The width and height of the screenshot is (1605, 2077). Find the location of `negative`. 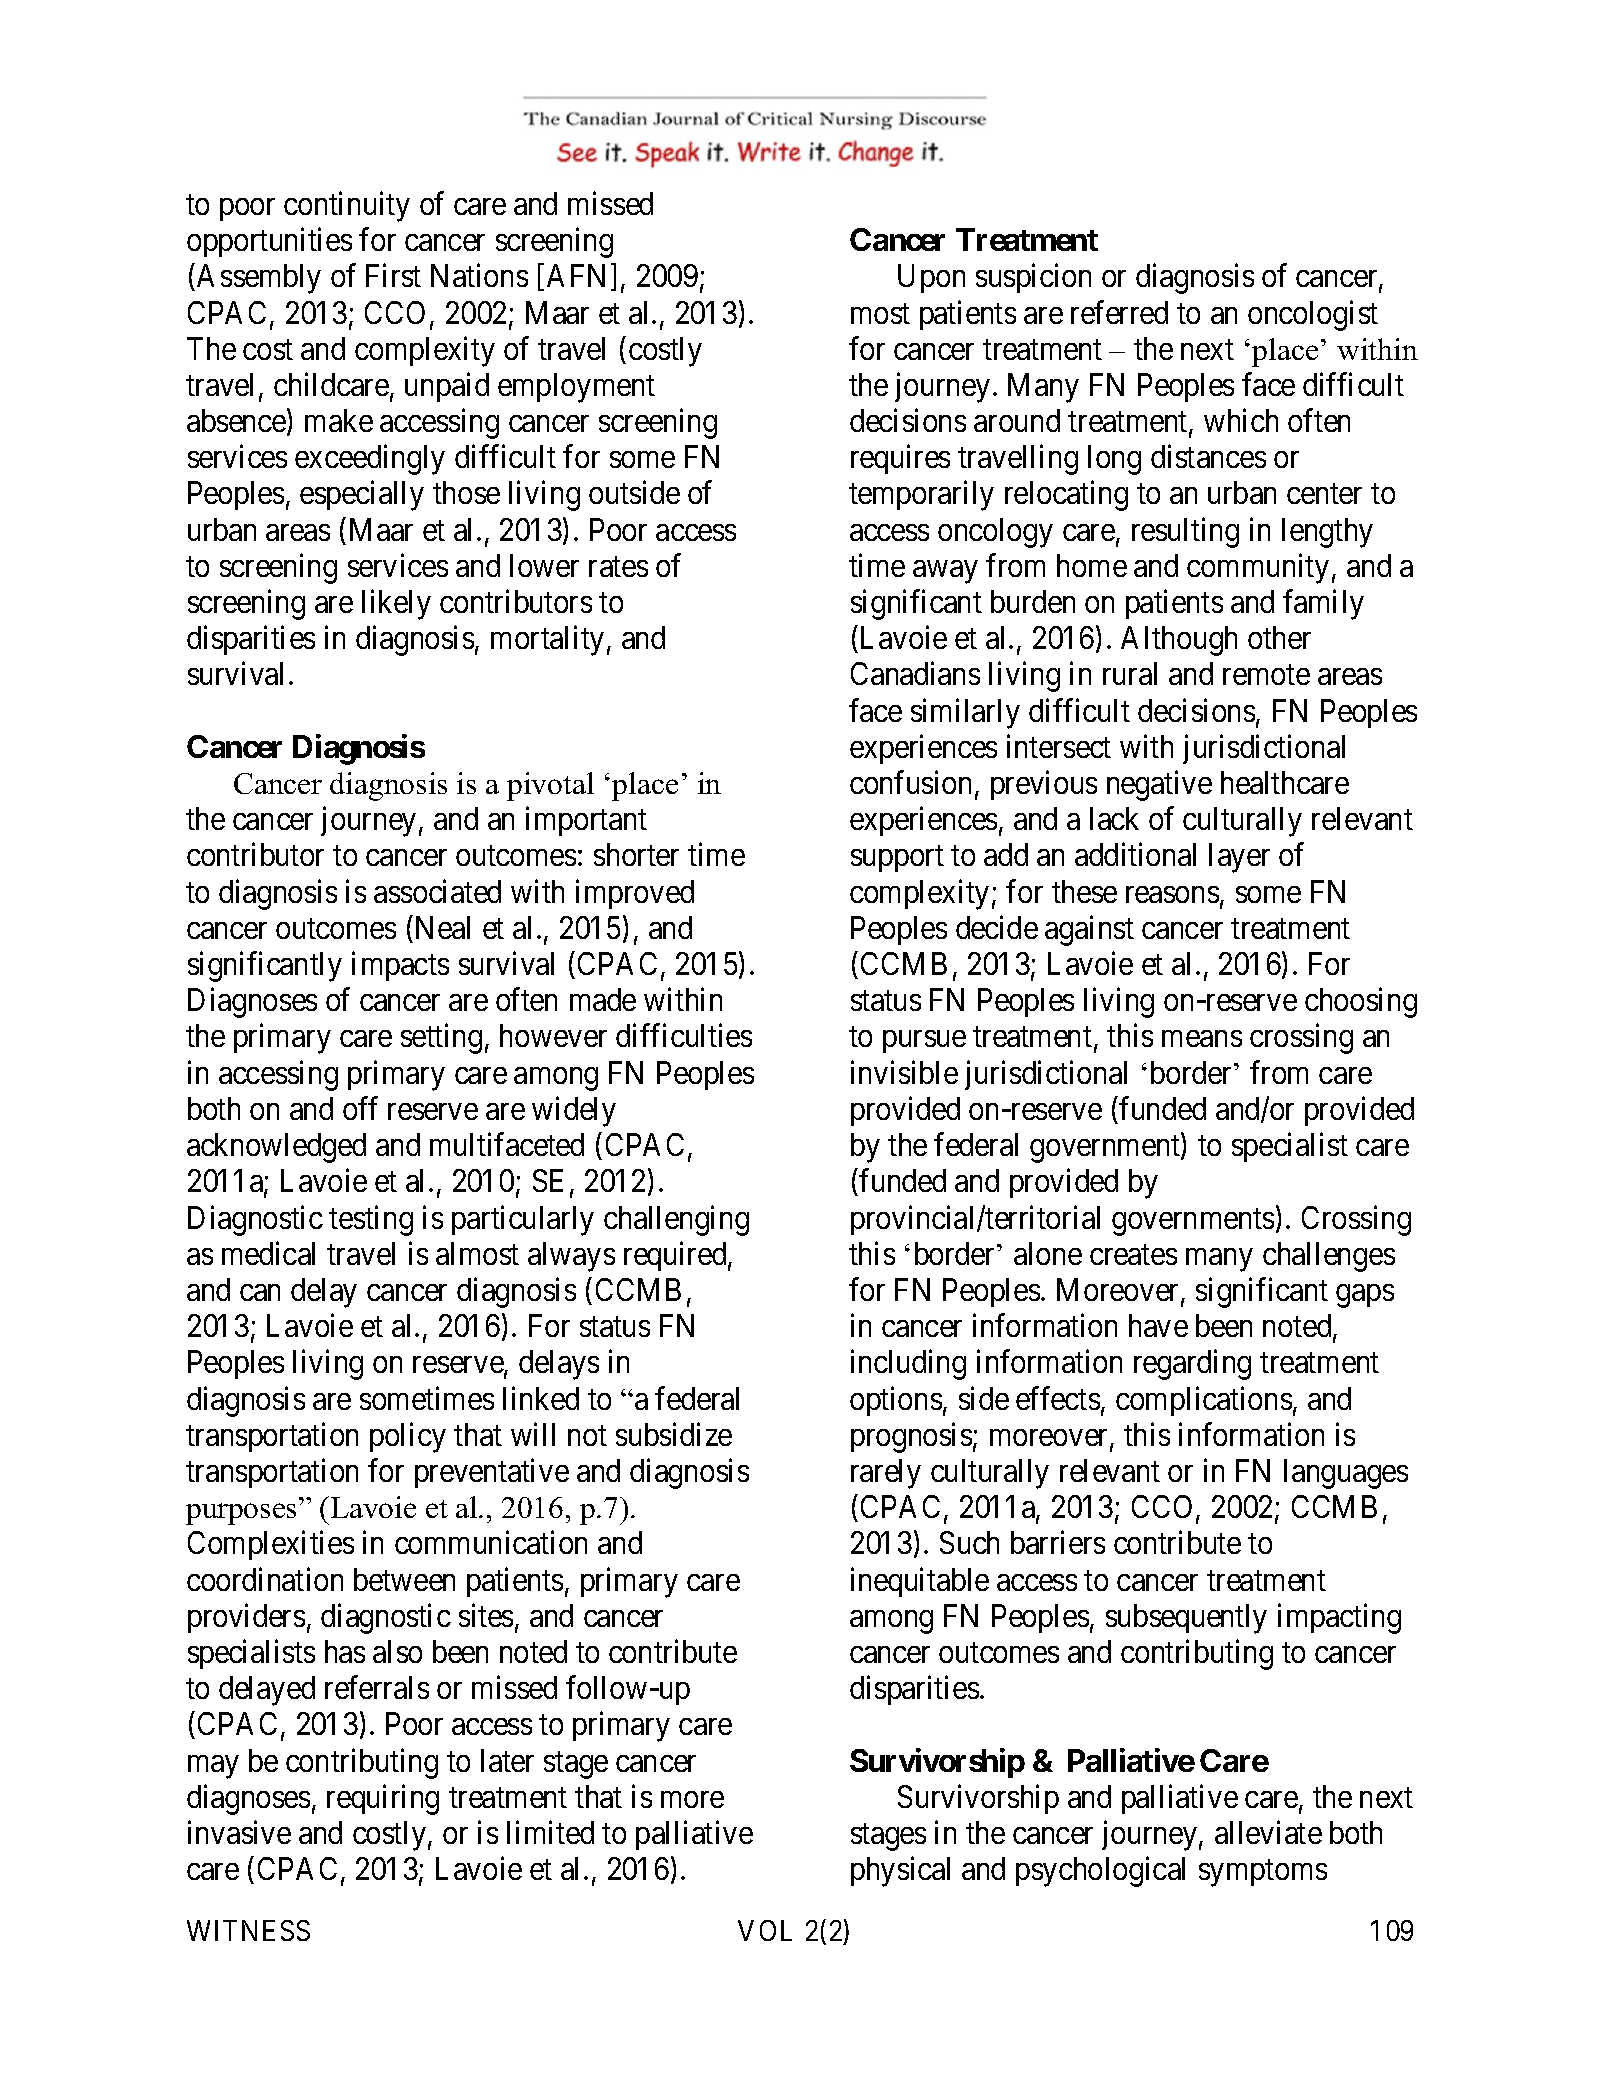

negative is located at coordinates (1159, 786).
